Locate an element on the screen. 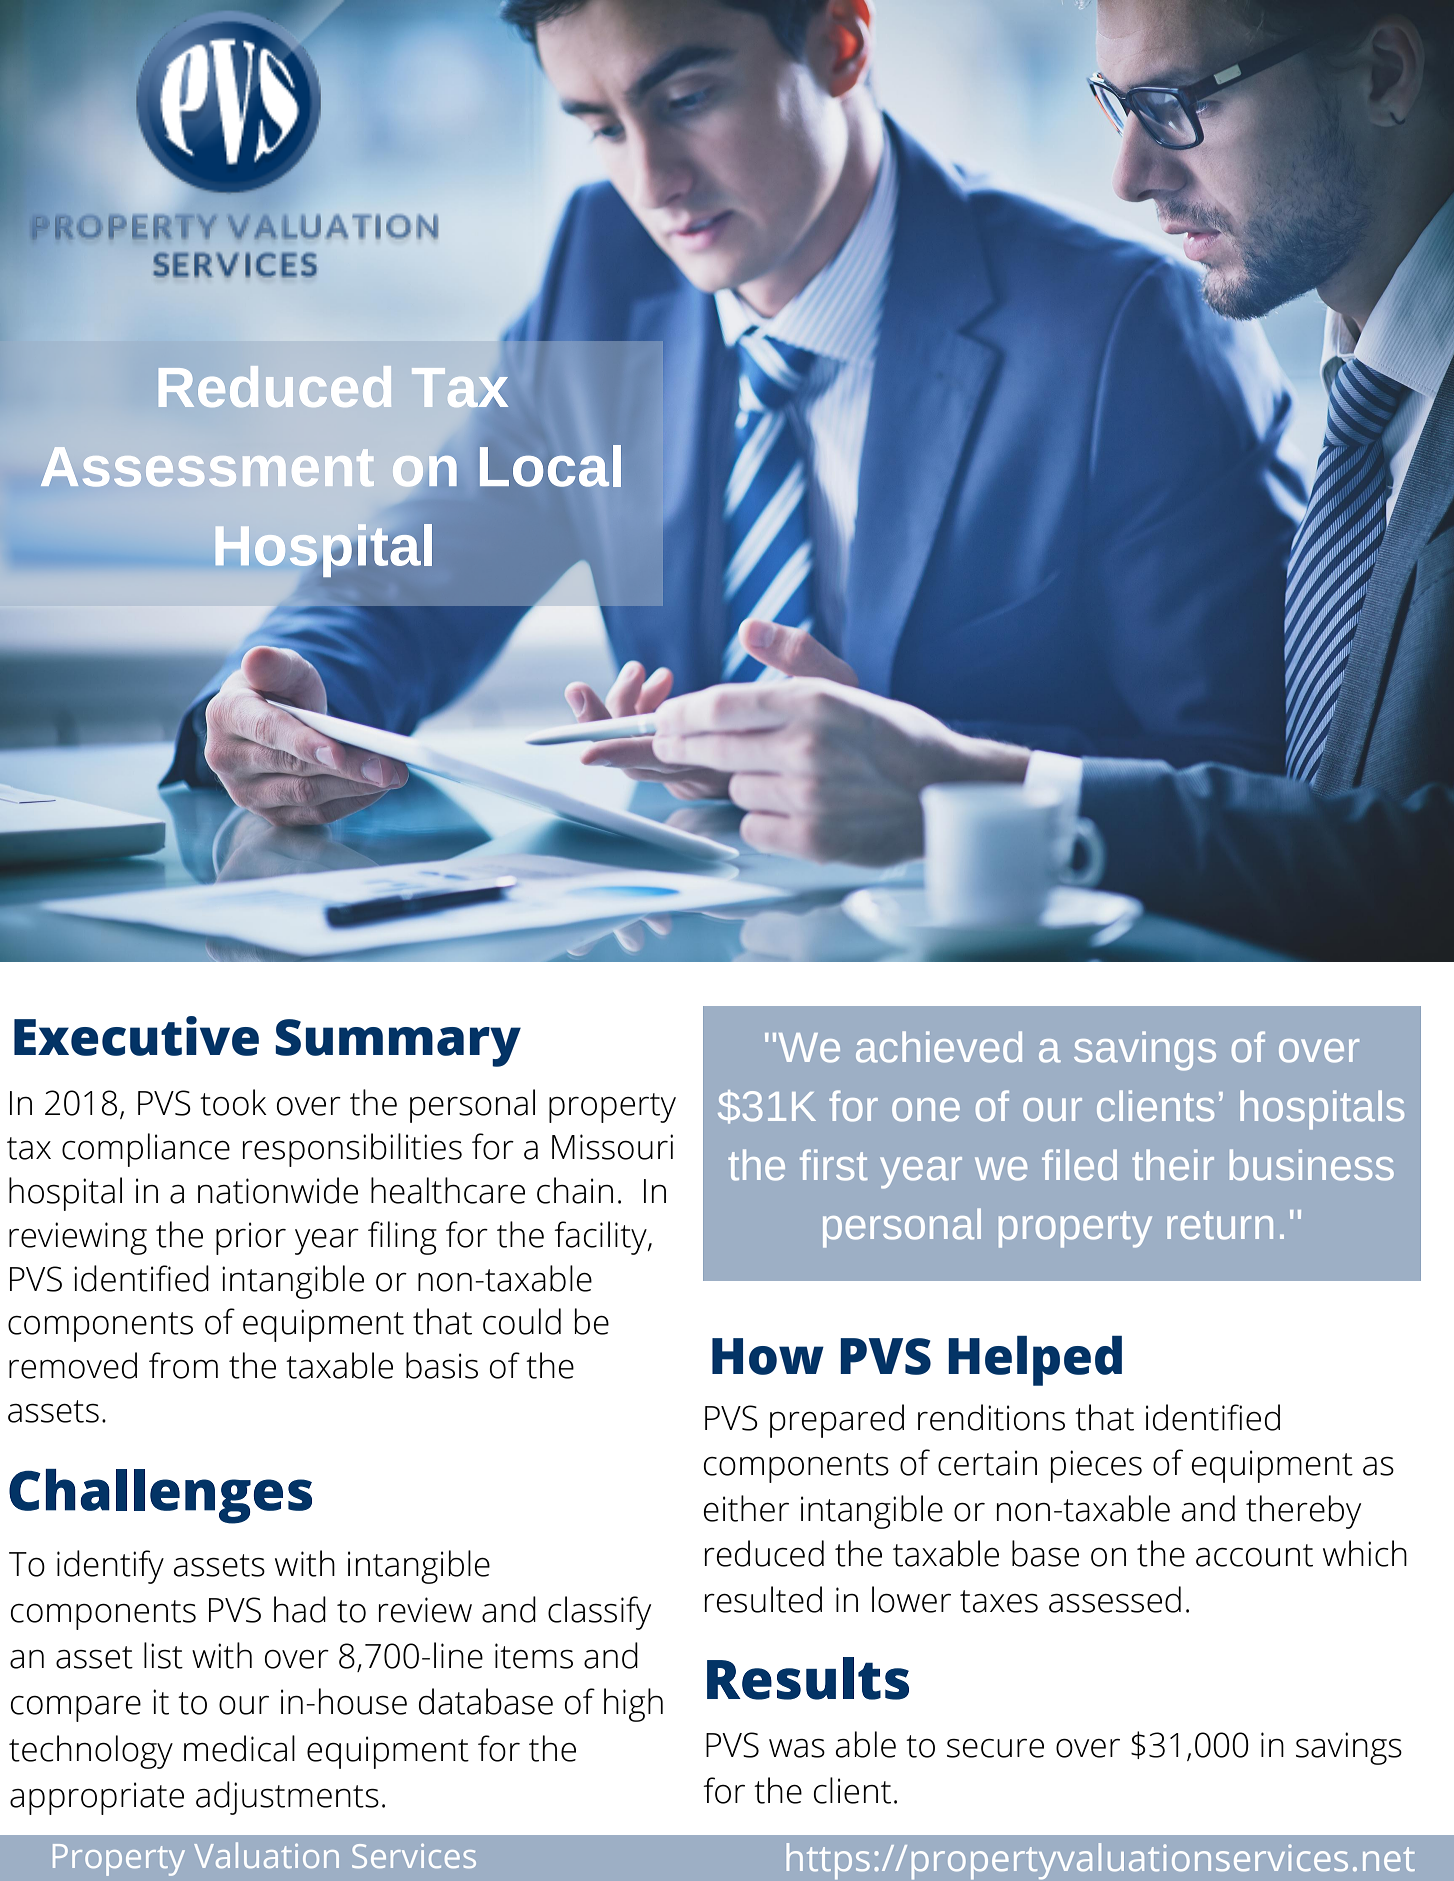 Image resolution: width=1454 pixels, height=1881 pixels. Assessment is located at coordinates (207, 466).
